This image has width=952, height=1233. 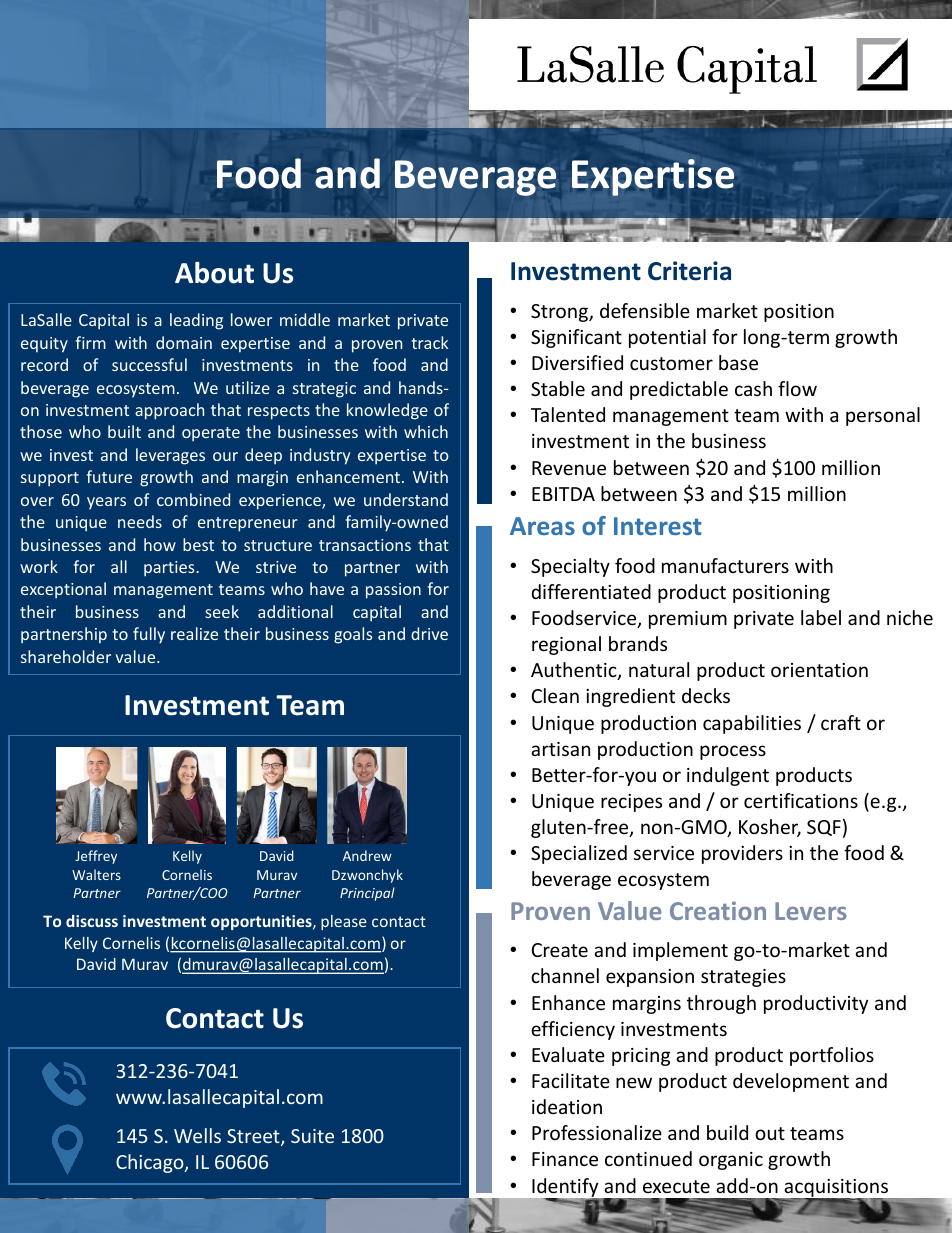 I want to click on providers, so click(x=742, y=854).
